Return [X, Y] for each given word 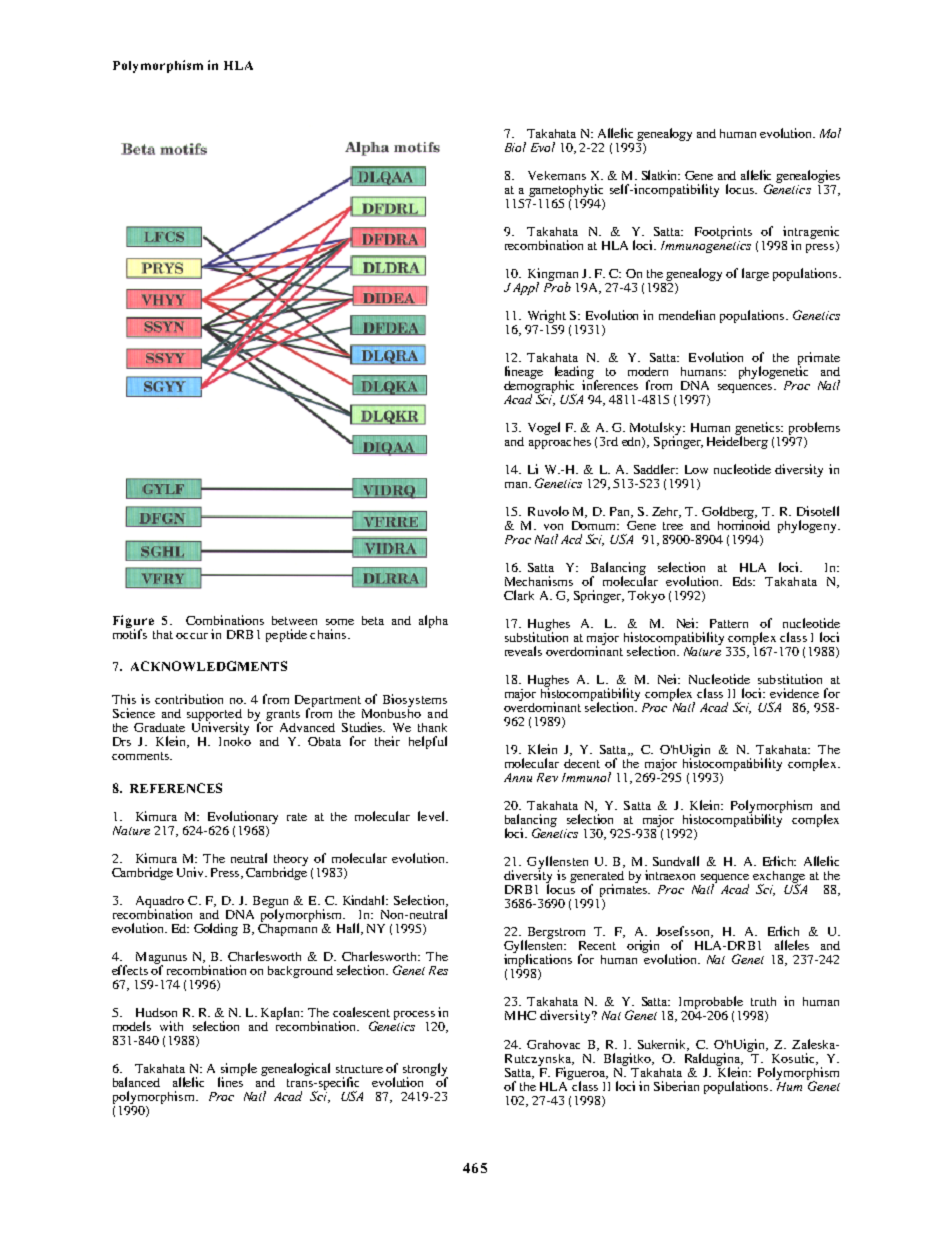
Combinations [225, 620]
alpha [433, 621]
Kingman [553, 275]
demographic [540, 386]
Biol [515, 147]
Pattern [729, 623]
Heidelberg [737, 441]
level [432, 816]
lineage [524, 372]
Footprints [723, 232]
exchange [780, 878]
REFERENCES [176, 788]
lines [230, 1081]
